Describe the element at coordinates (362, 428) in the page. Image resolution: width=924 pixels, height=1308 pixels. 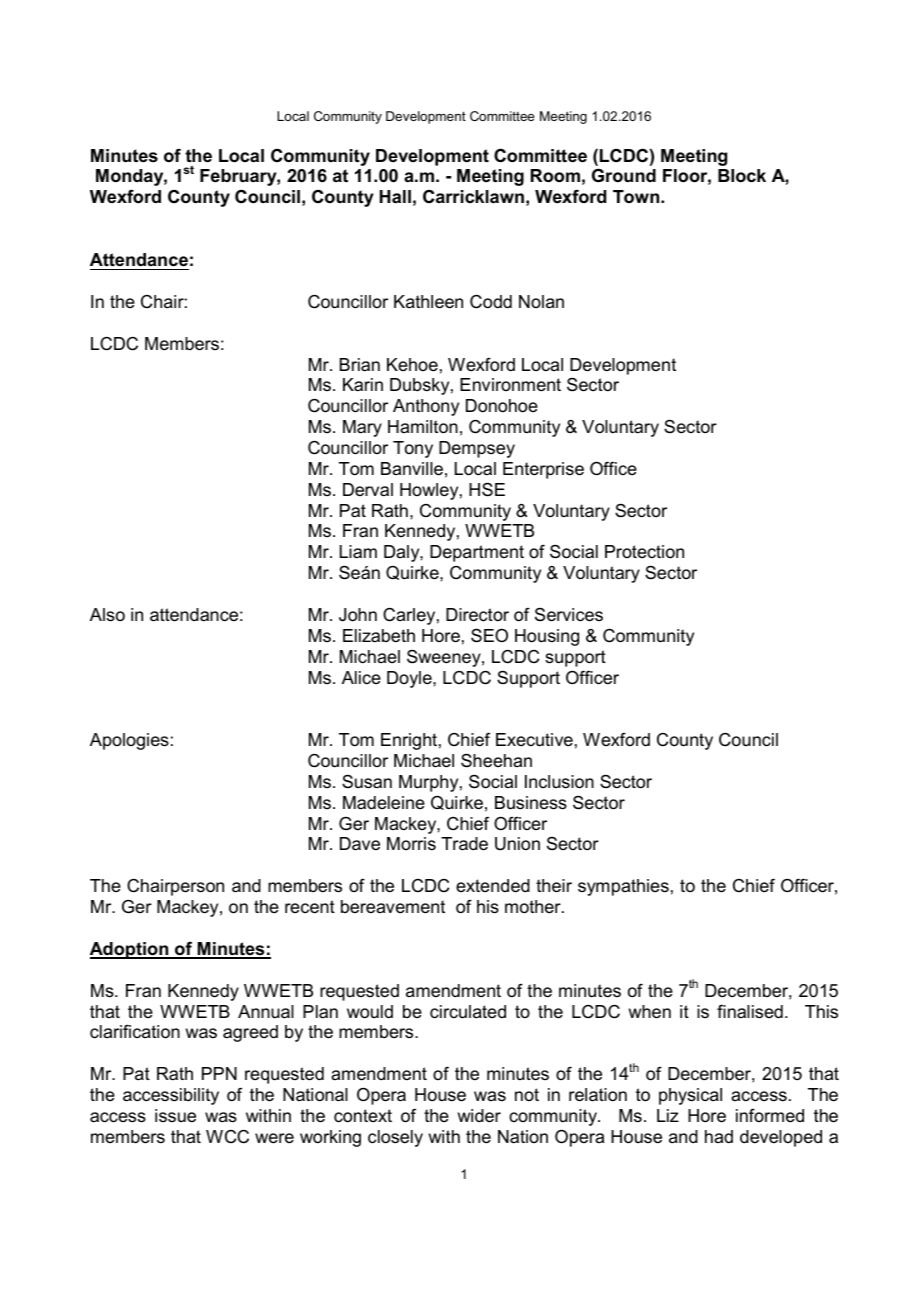
I see `Mary` at that location.
